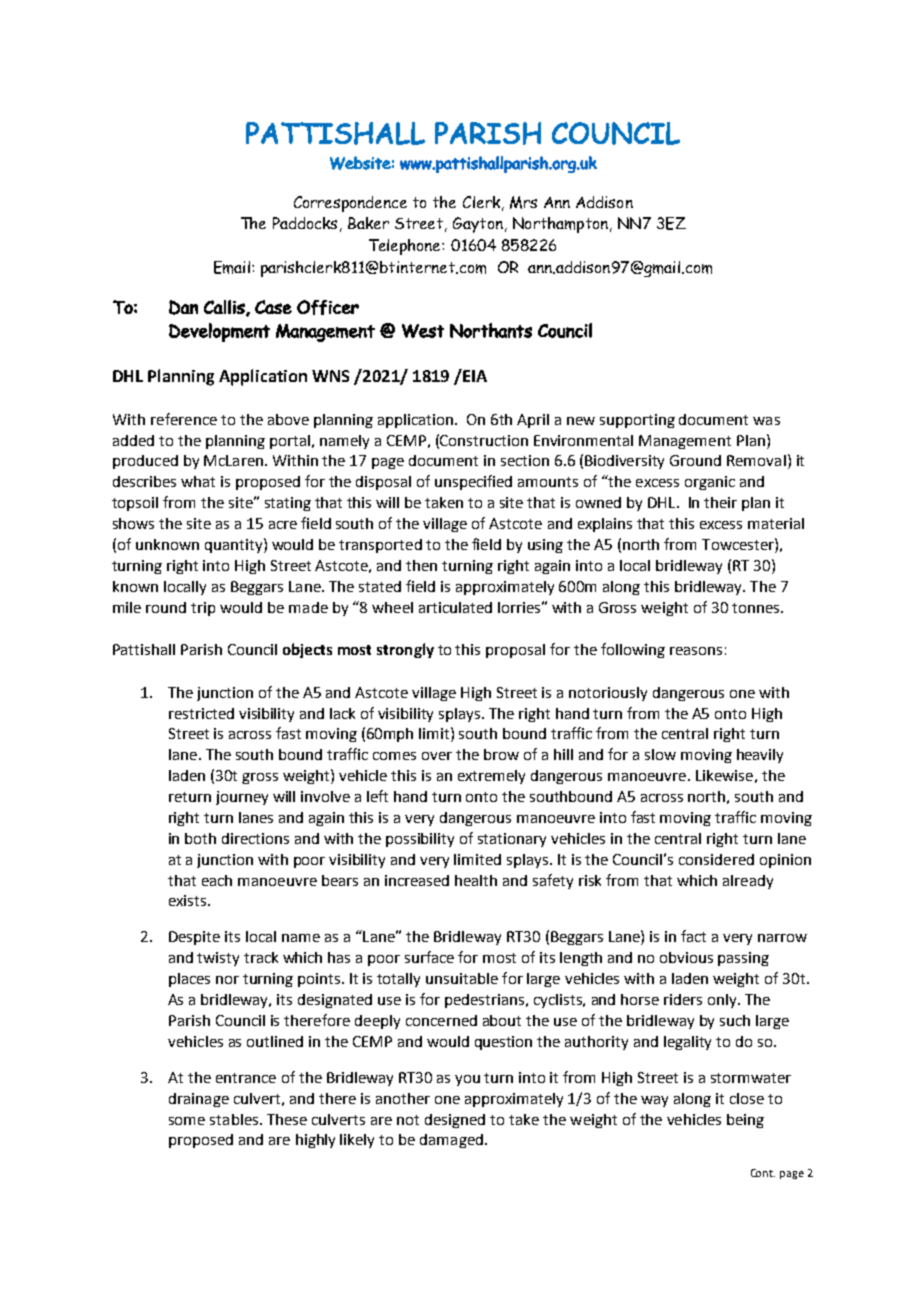 The width and height of the screenshot is (924, 1308). What do you see at coordinates (523, 202) in the screenshot?
I see `Mrs` at bounding box center [523, 202].
